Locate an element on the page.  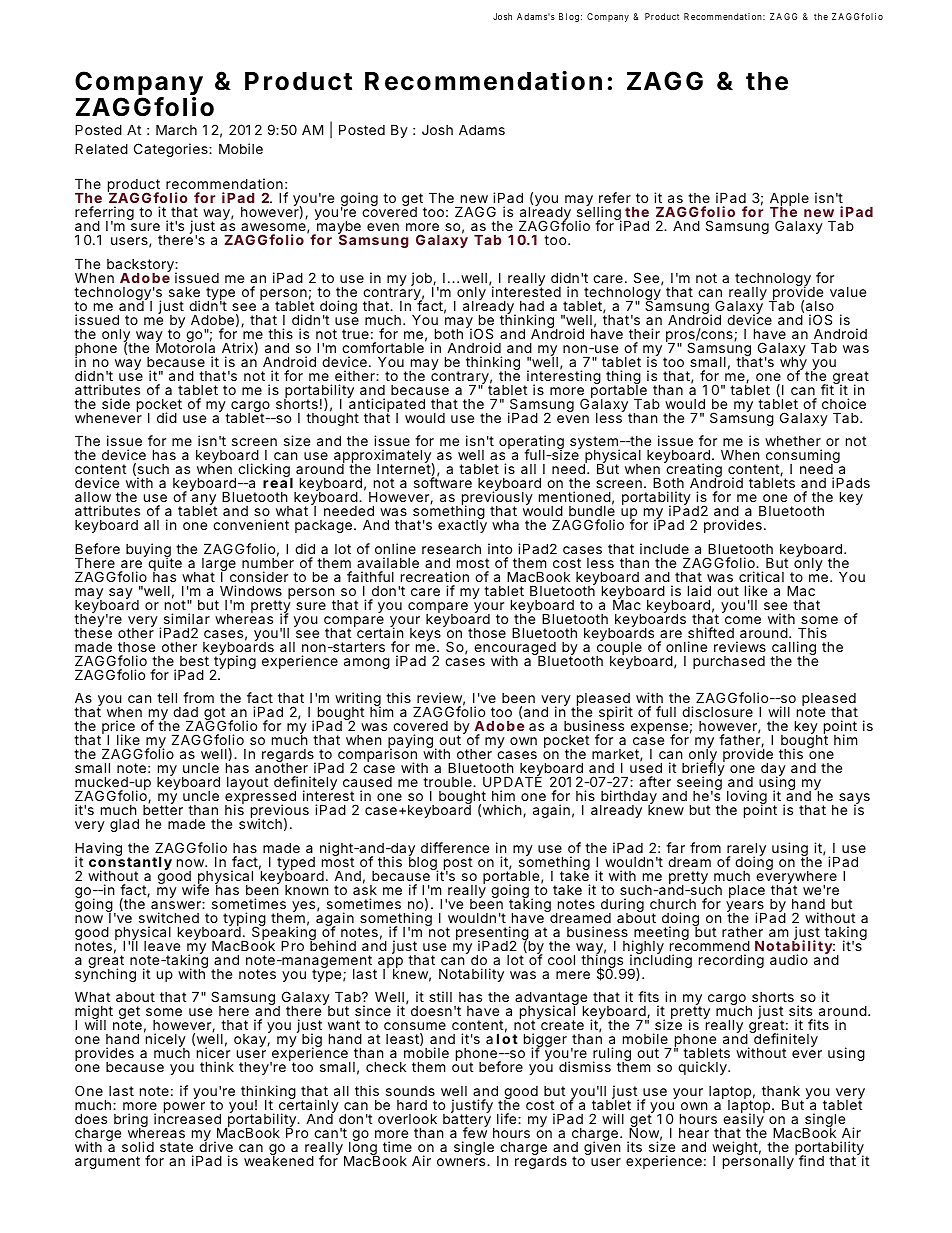
increased is located at coordinates (187, 1117).
